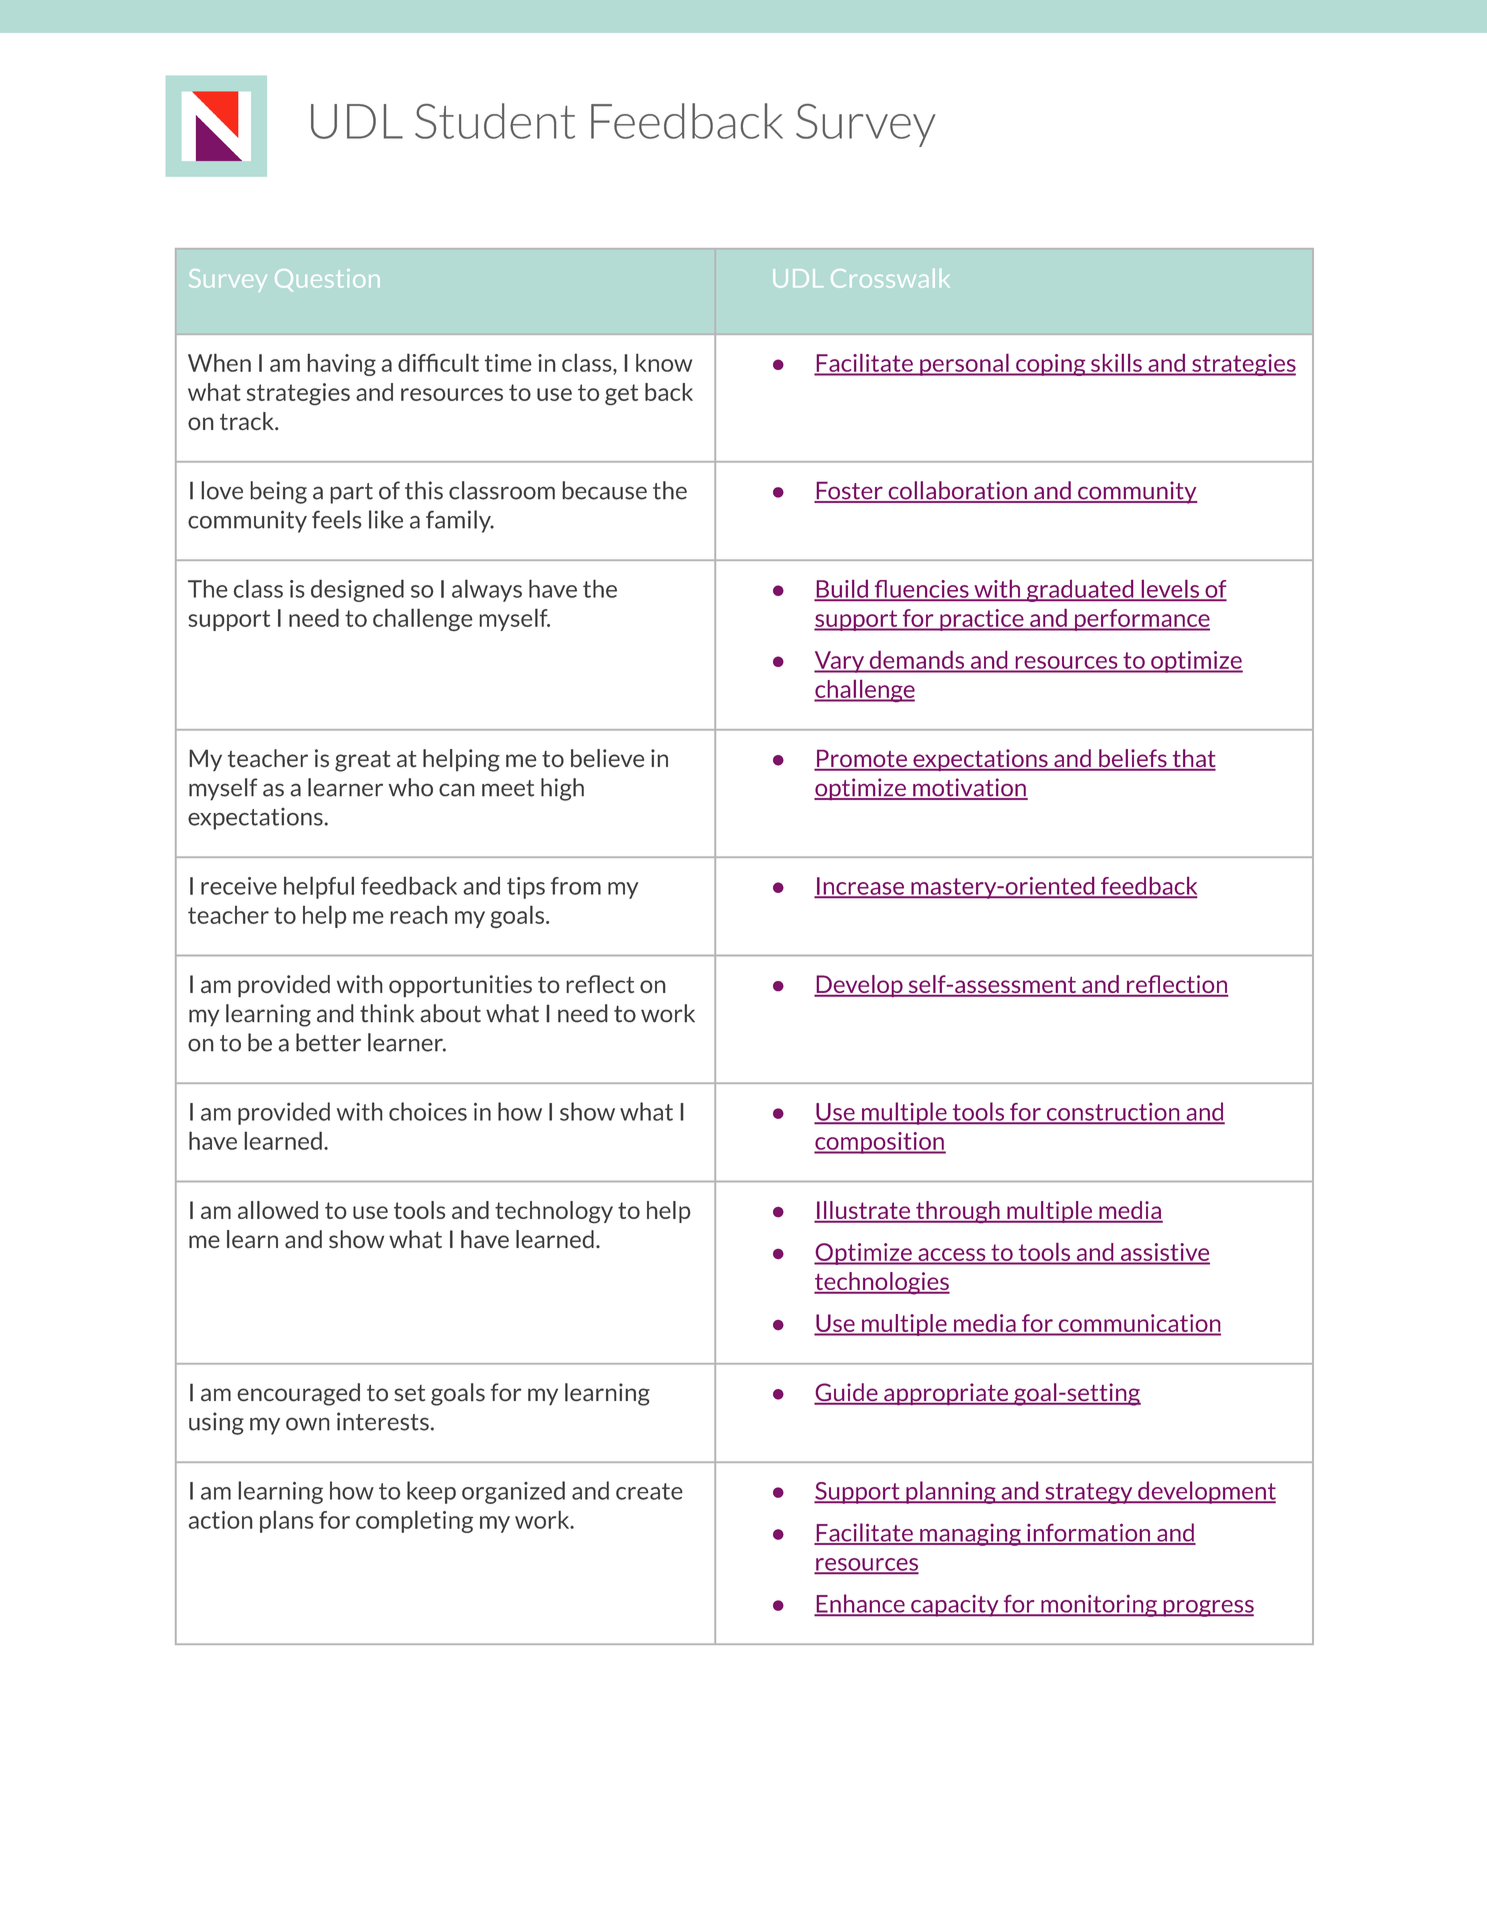 The height and width of the document is (1924, 1487). Describe the element at coordinates (1089, 1534) in the document. I see `information` at that location.
